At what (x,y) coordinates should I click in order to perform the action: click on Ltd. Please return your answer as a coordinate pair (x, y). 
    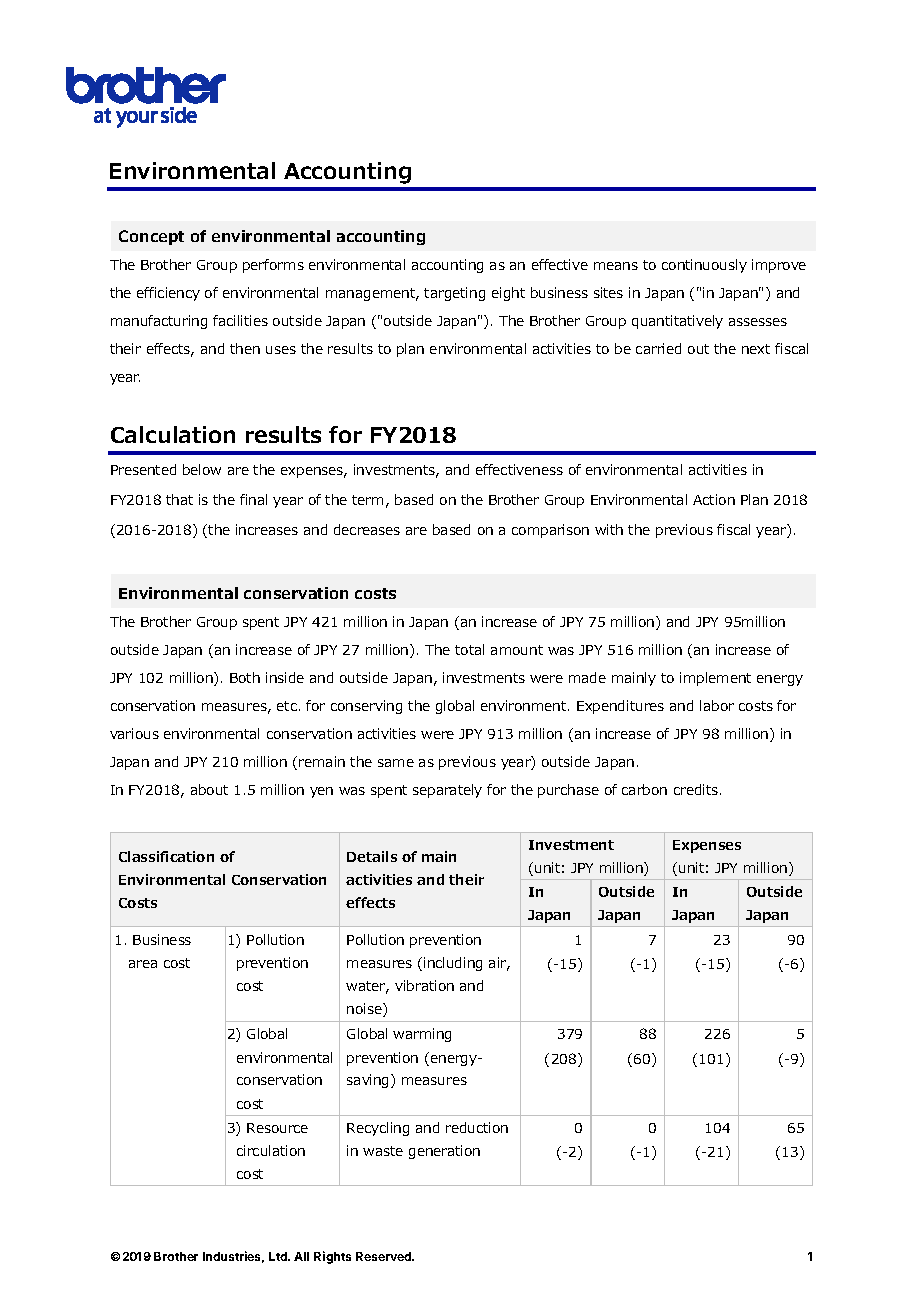
    Looking at the image, I should click on (279, 1256).
